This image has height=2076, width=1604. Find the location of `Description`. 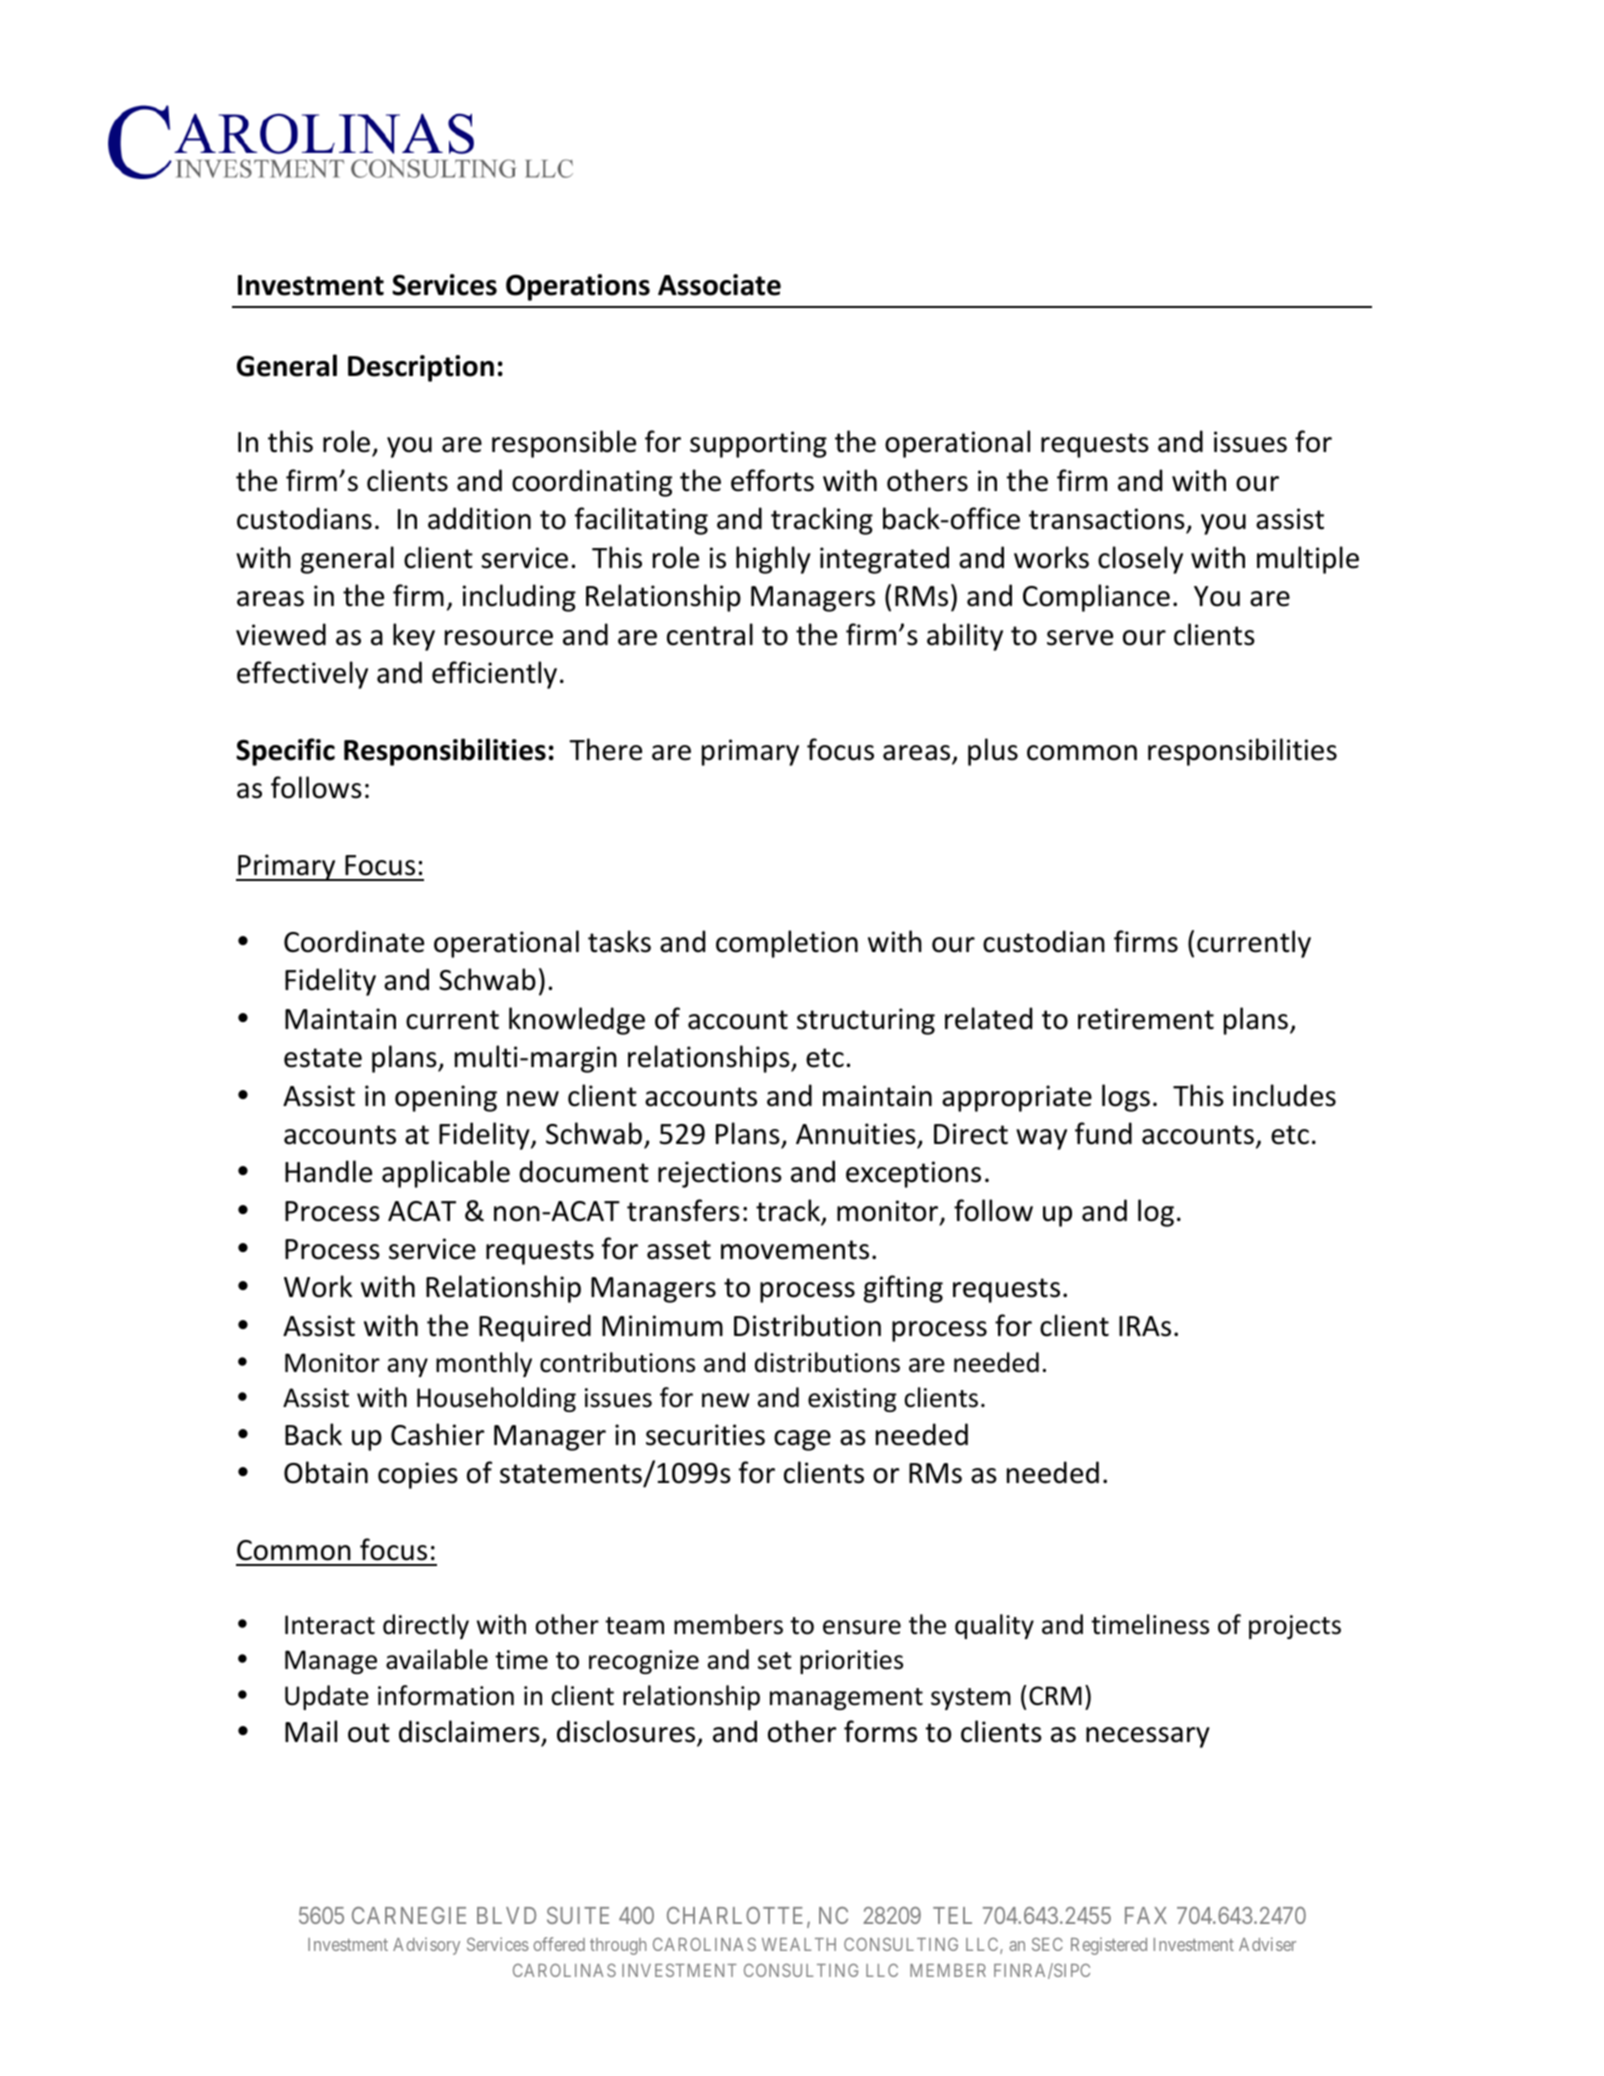

Description is located at coordinates (421, 368).
